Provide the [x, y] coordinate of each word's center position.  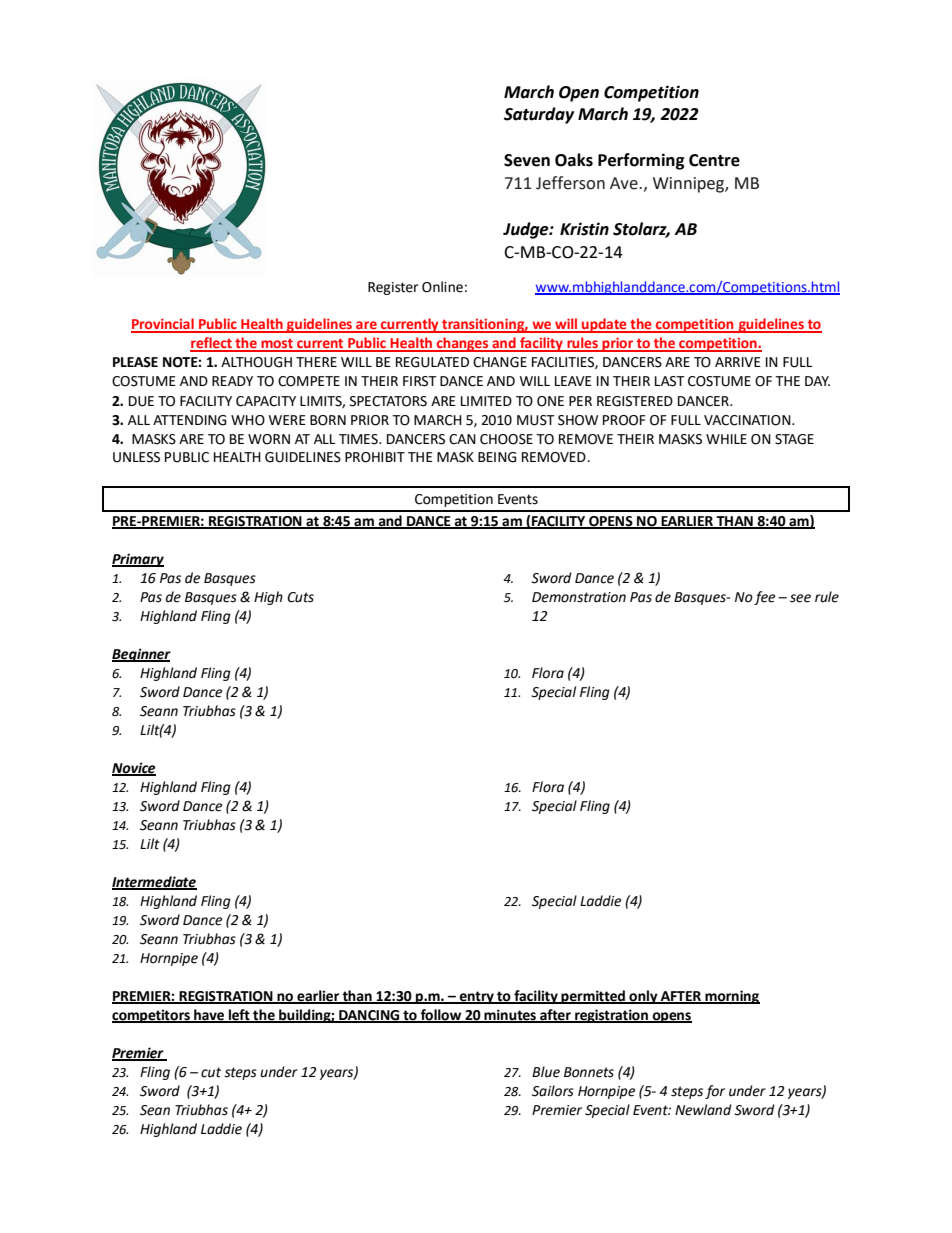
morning [731, 997]
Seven [527, 160]
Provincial [163, 325]
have [209, 1016]
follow [441, 1016]
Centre [714, 160]
